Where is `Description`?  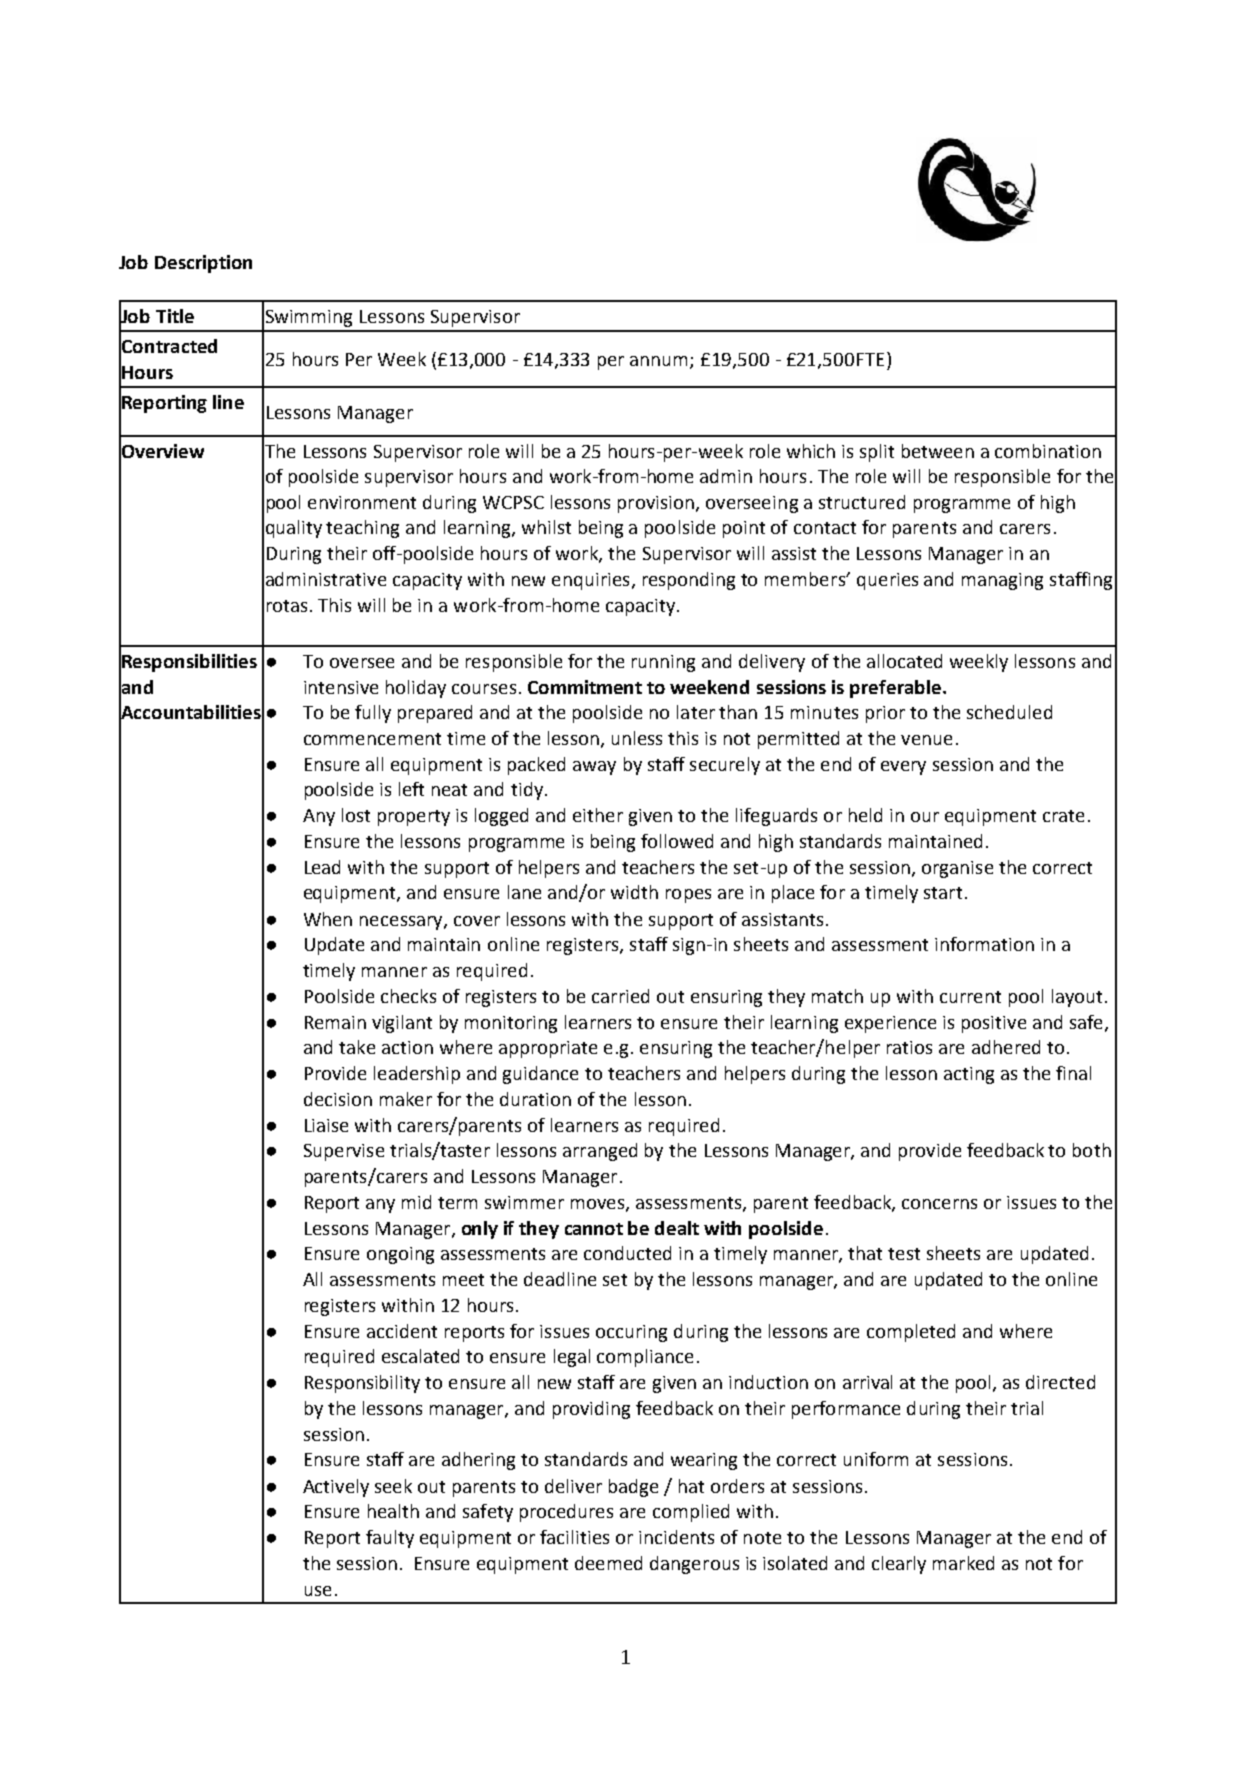
Description is located at coordinates (203, 264).
